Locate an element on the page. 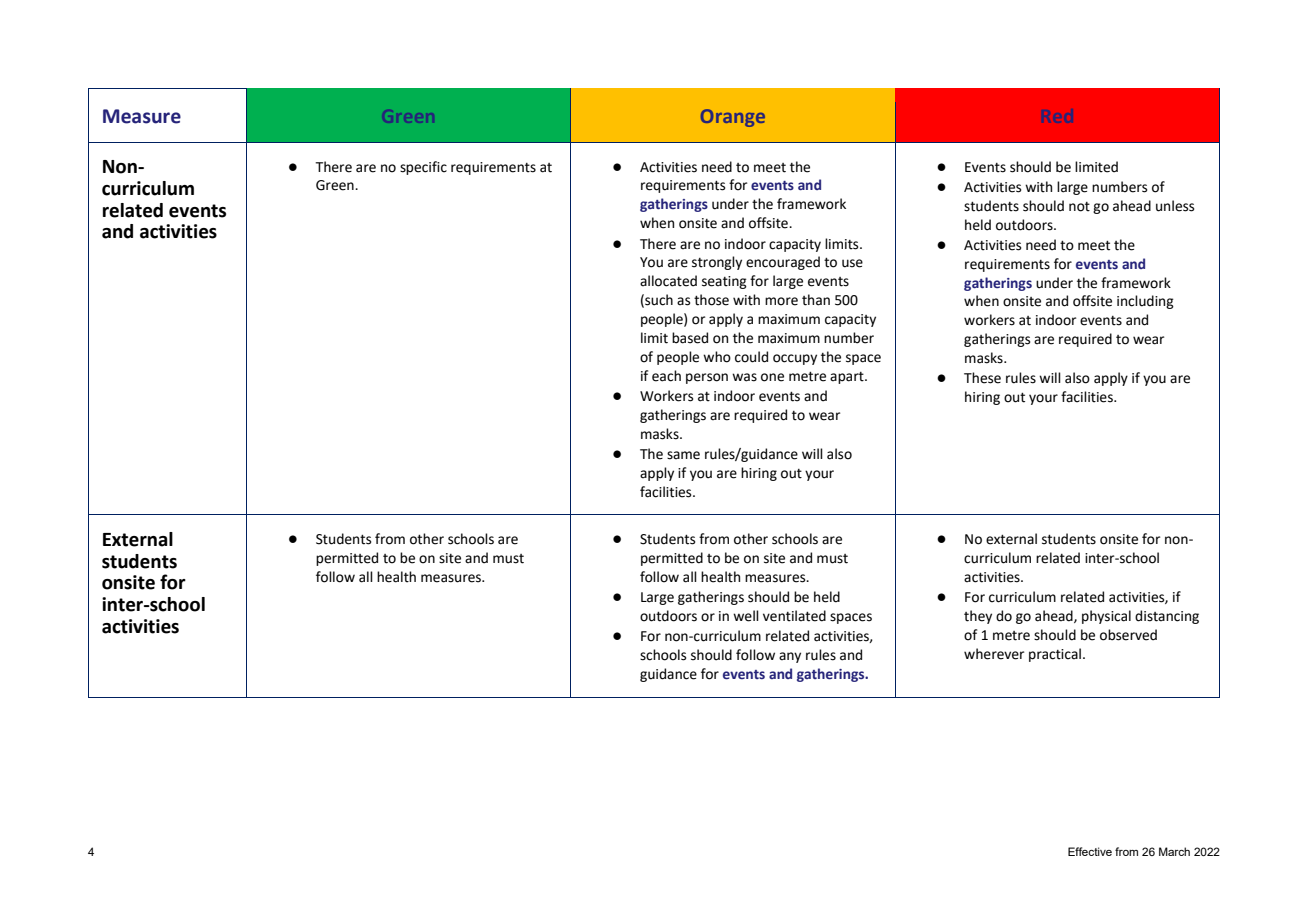 Image resolution: width=1308 pixels, height=924 pixels. specific is located at coordinates (423, 168).
